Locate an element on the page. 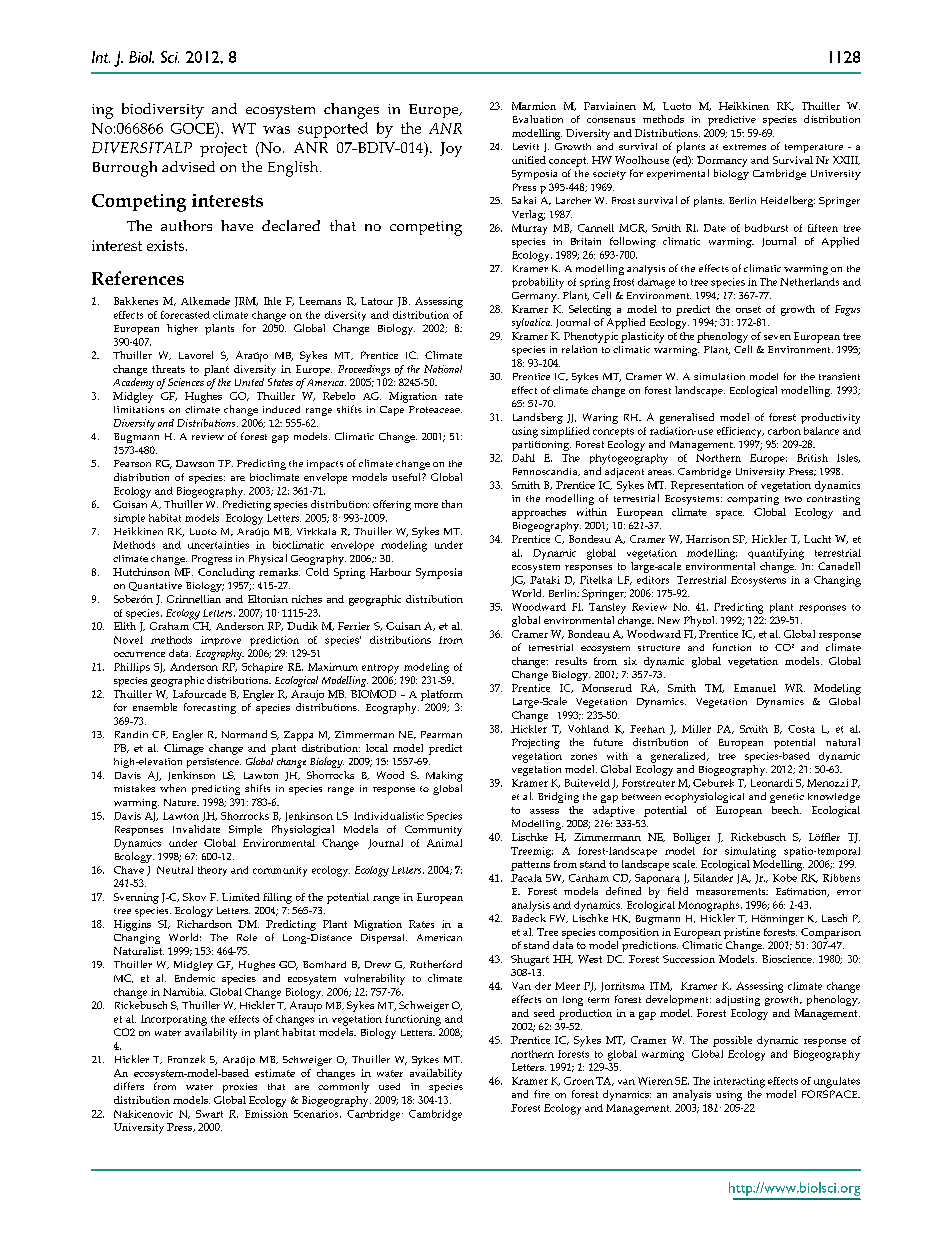 Image resolution: width=952 pixels, height=1233 pixels. improve is located at coordinates (221, 641).
